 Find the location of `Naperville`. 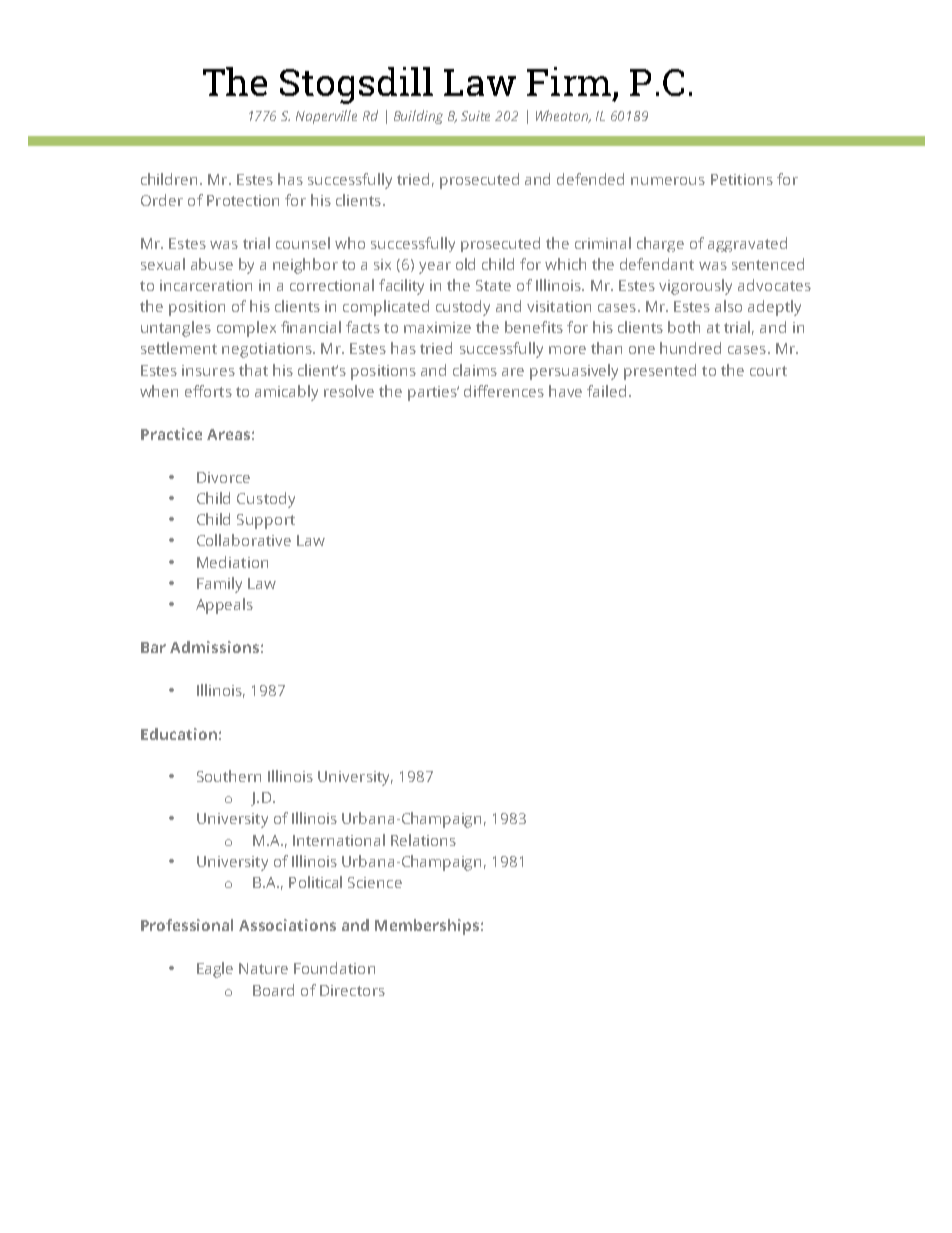

Naperville is located at coordinates (326, 117).
